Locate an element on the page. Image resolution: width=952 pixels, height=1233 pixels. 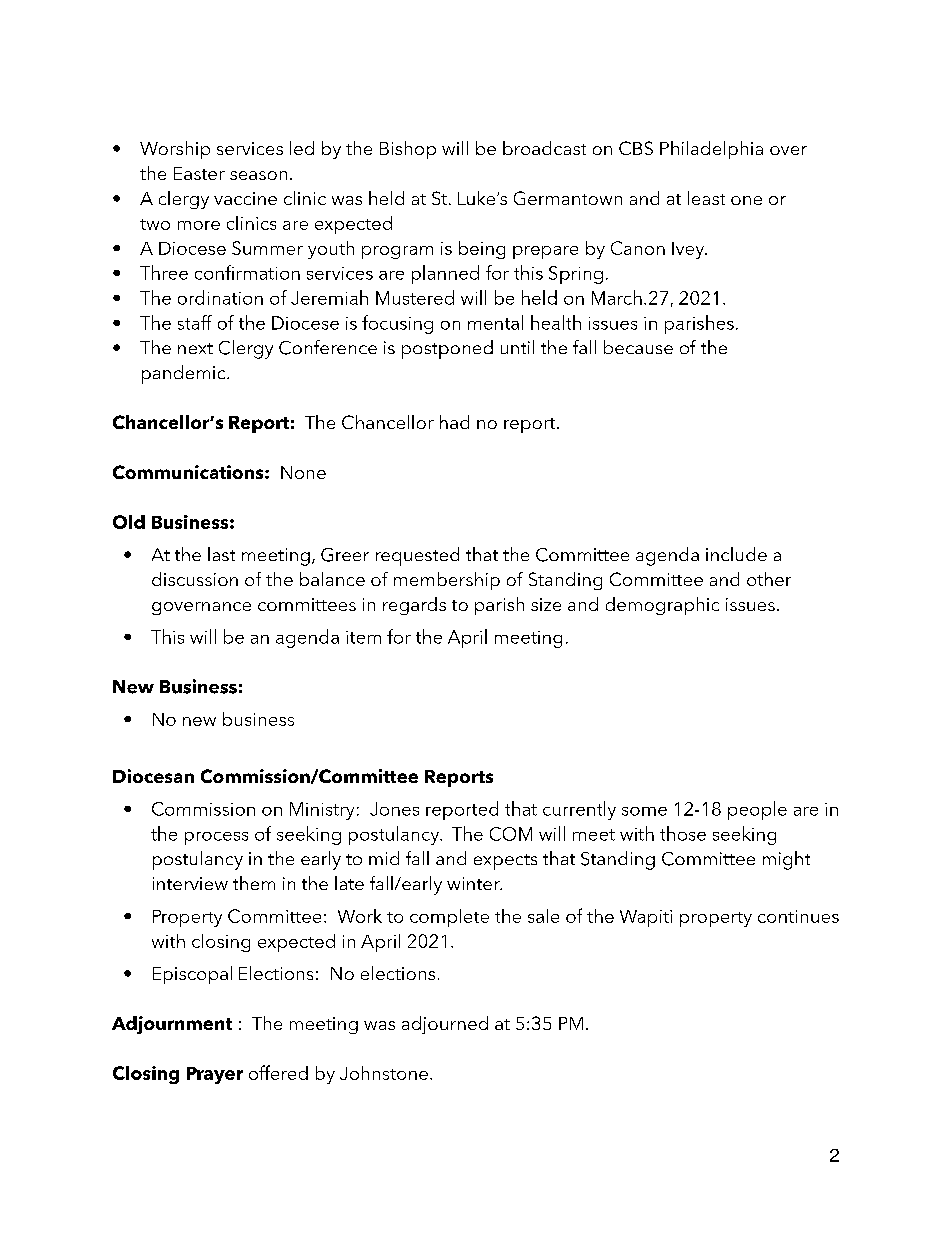
broadcast is located at coordinates (544, 148).
